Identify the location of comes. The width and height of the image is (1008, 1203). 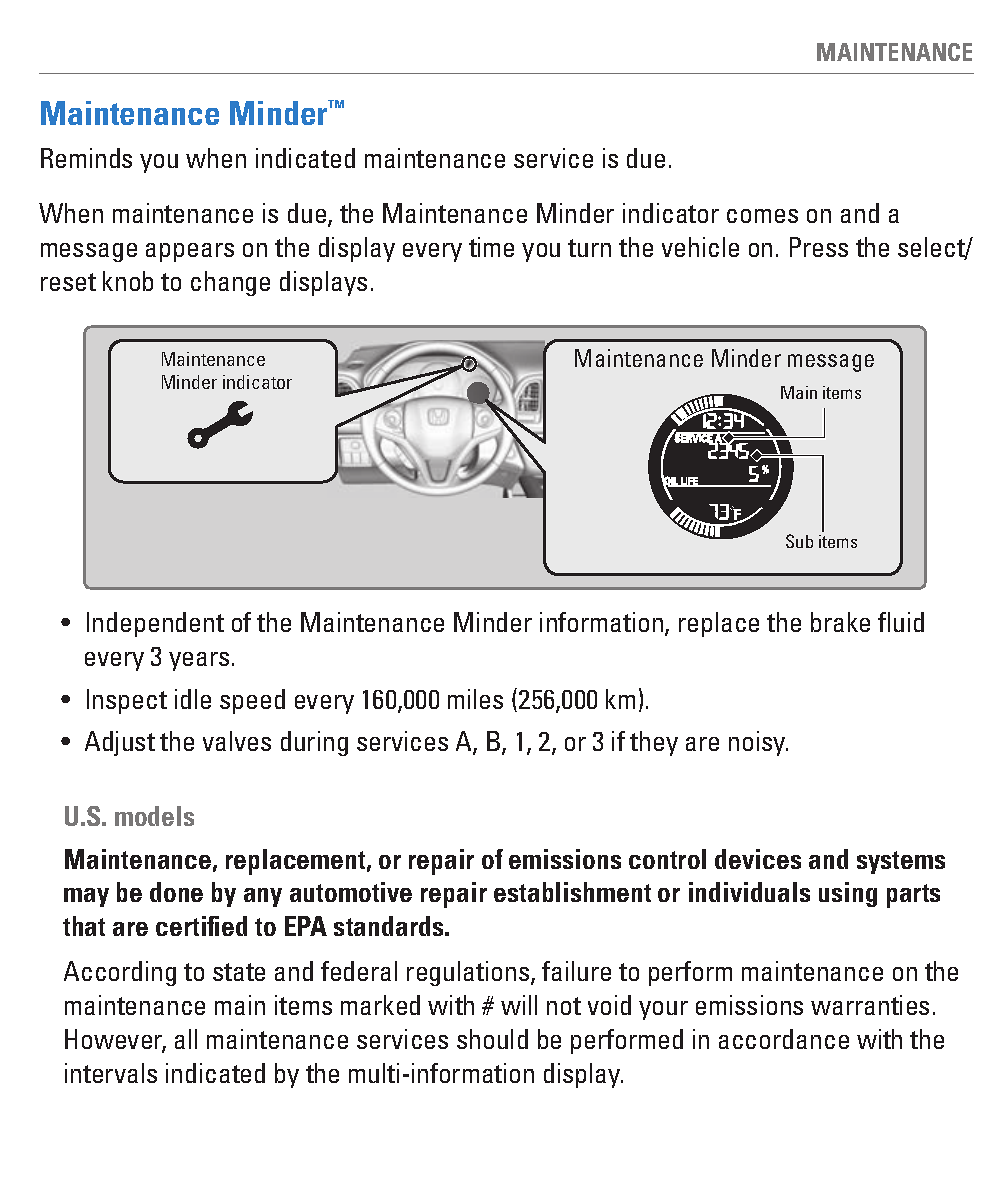
(762, 216).
